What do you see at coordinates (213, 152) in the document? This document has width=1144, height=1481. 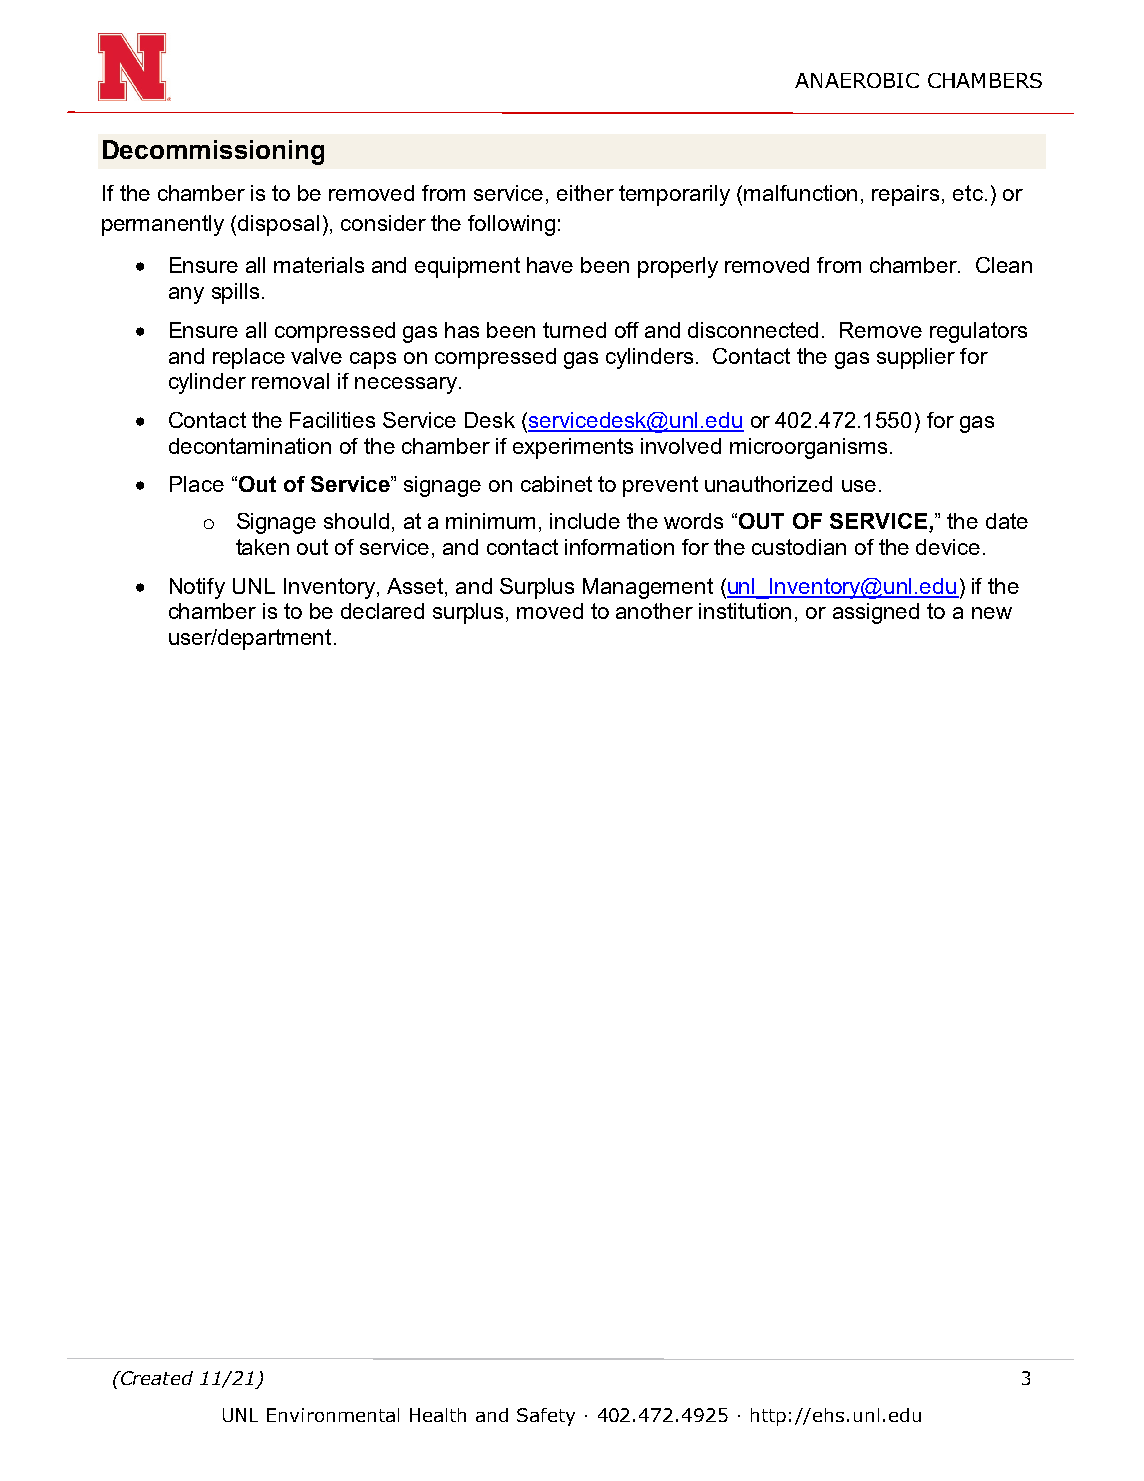 I see `Decommissioning` at bounding box center [213, 152].
